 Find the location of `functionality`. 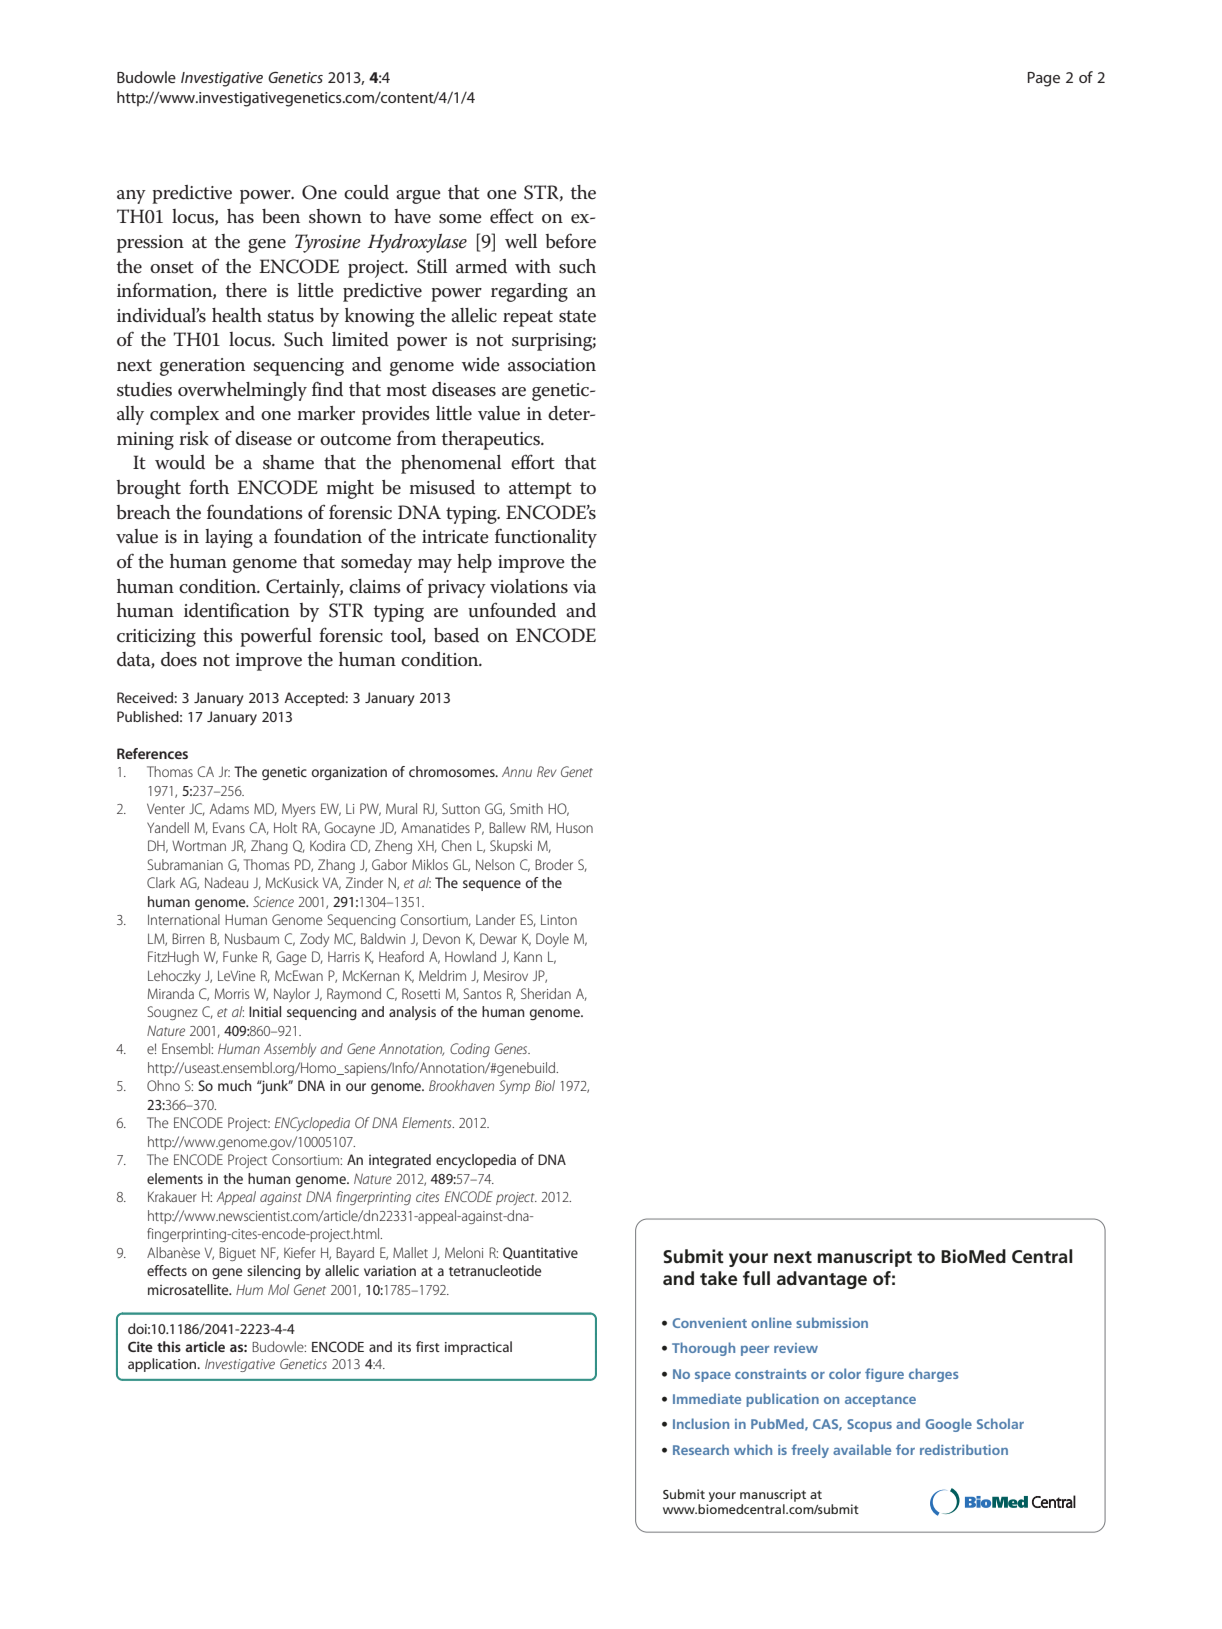

functionality is located at coordinates (546, 538).
